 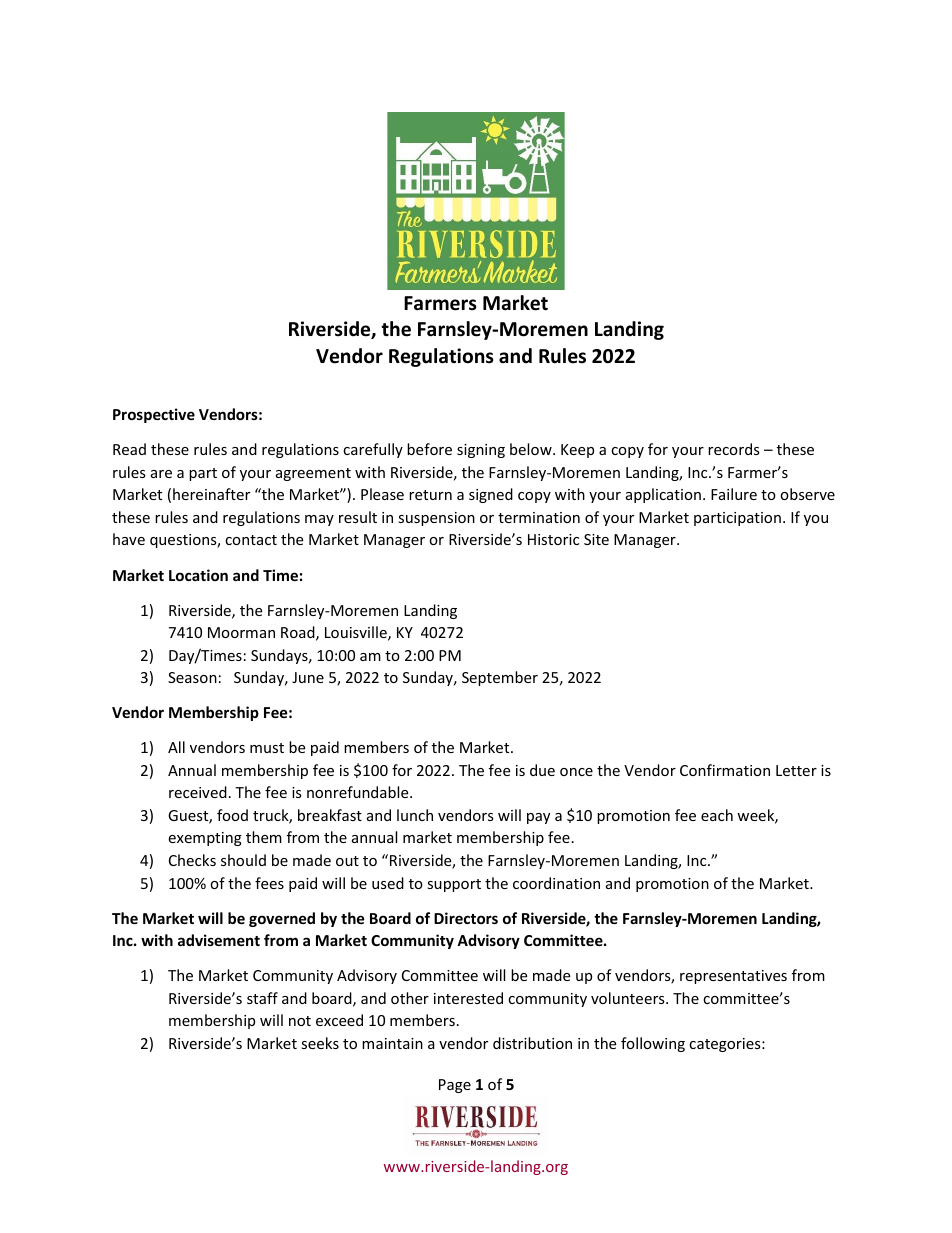 I want to click on Page, so click(x=455, y=1086).
